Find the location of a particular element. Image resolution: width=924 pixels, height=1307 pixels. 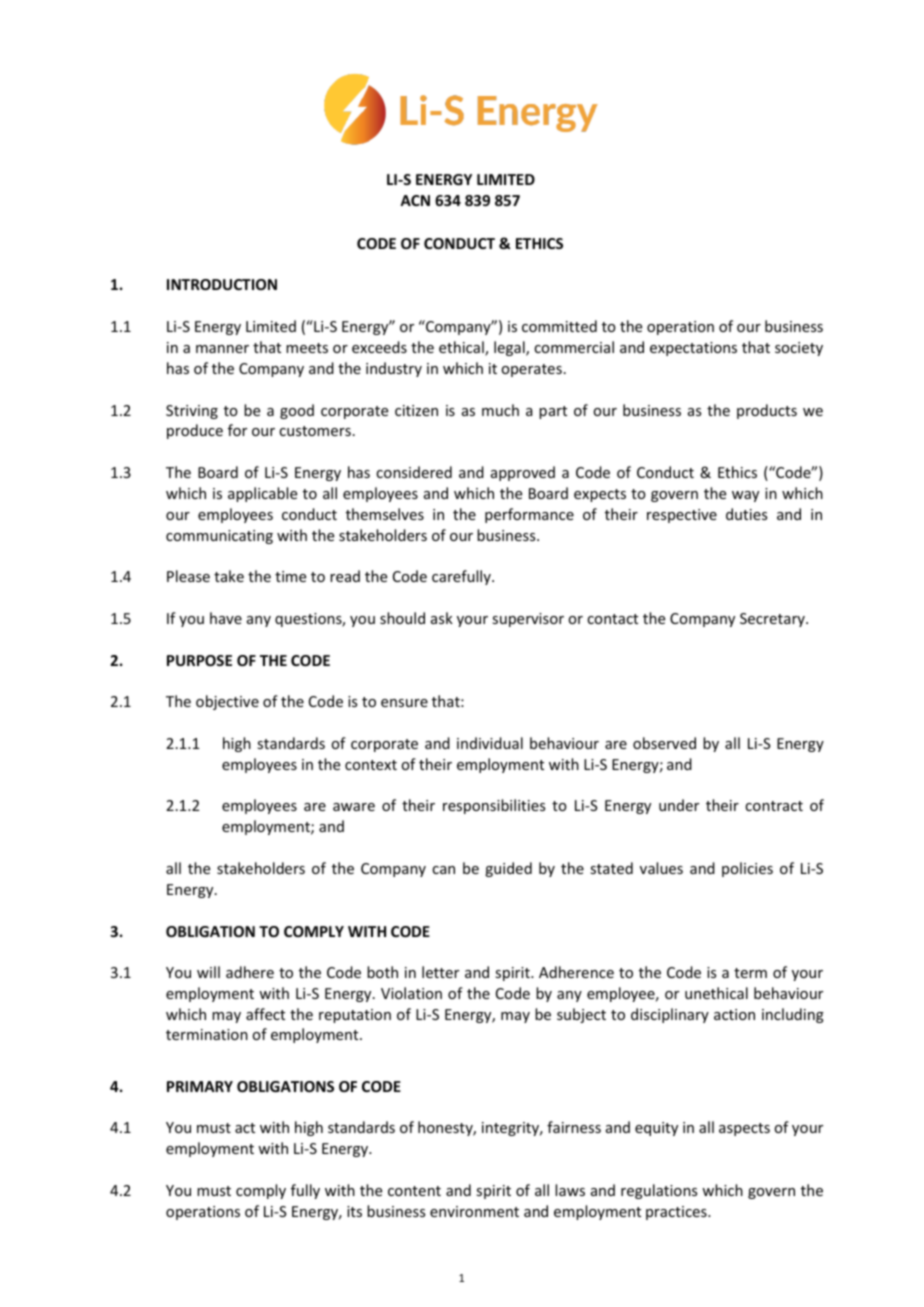

policies is located at coordinates (747, 869).
